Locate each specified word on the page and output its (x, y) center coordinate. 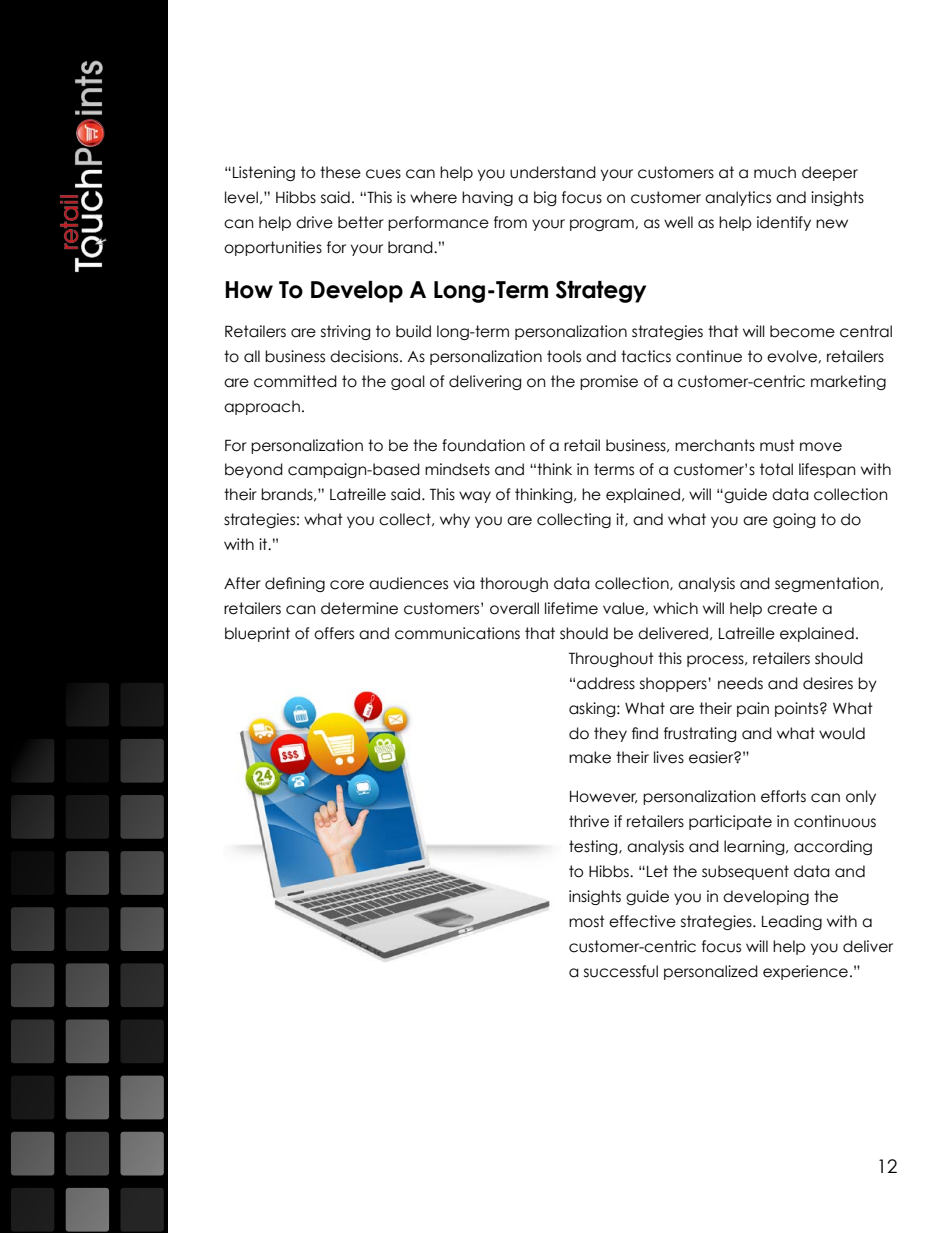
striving (345, 332)
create (792, 608)
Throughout (611, 659)
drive (314, 222)
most (587, 921)
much (775, 172)
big (545, 198)
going (794, 520)
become (802, 331)
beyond (254, 470)
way (475, 497)
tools (564, 356)
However (603, 797)
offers (334, 633)
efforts (783, 796)
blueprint (257, 634)
